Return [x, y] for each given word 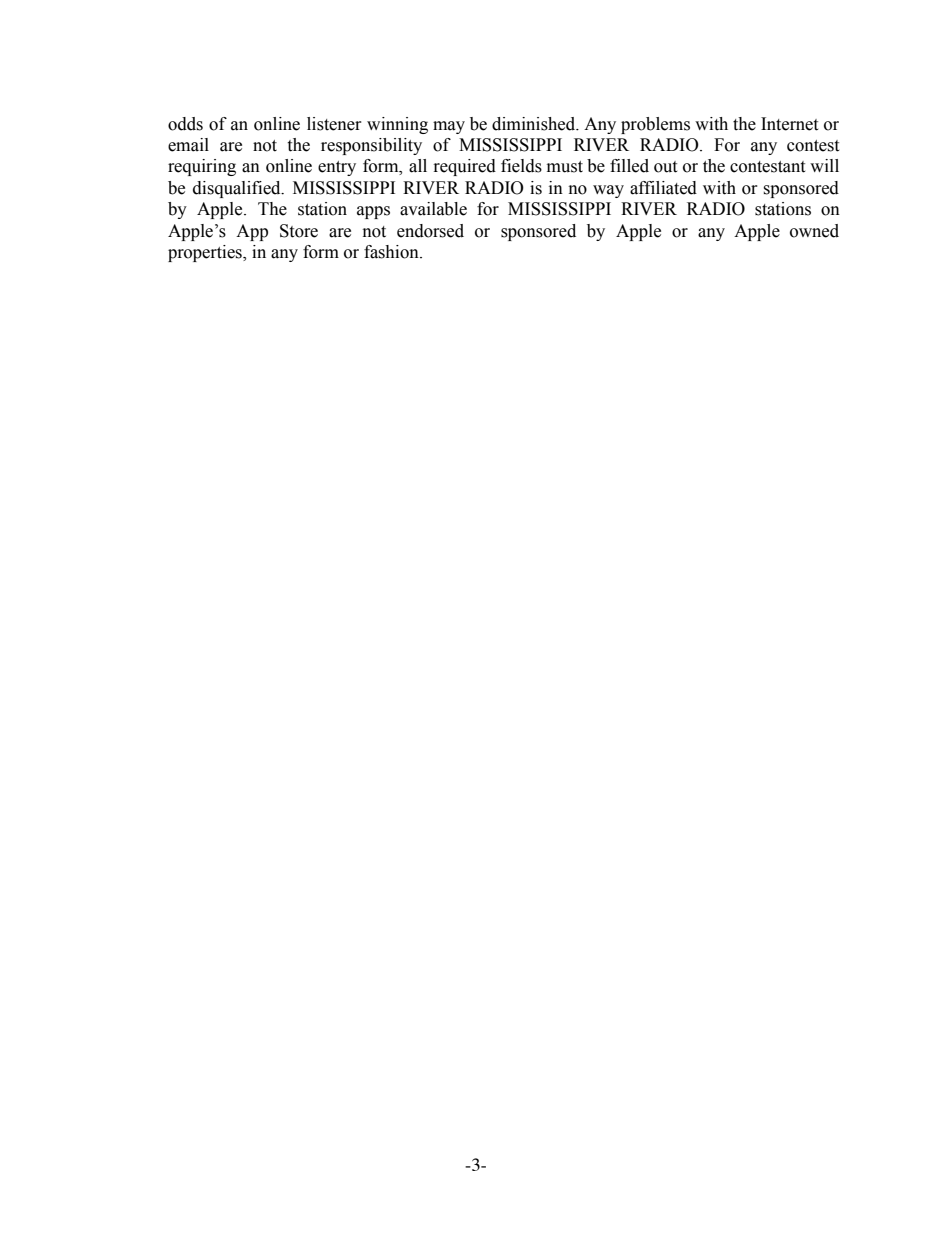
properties [206, 253]
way [608, 191]
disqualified [238, 189]
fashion [392, 252]
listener [334, 124]
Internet [789, 124]
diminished [535, 124]
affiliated [663, 188]
